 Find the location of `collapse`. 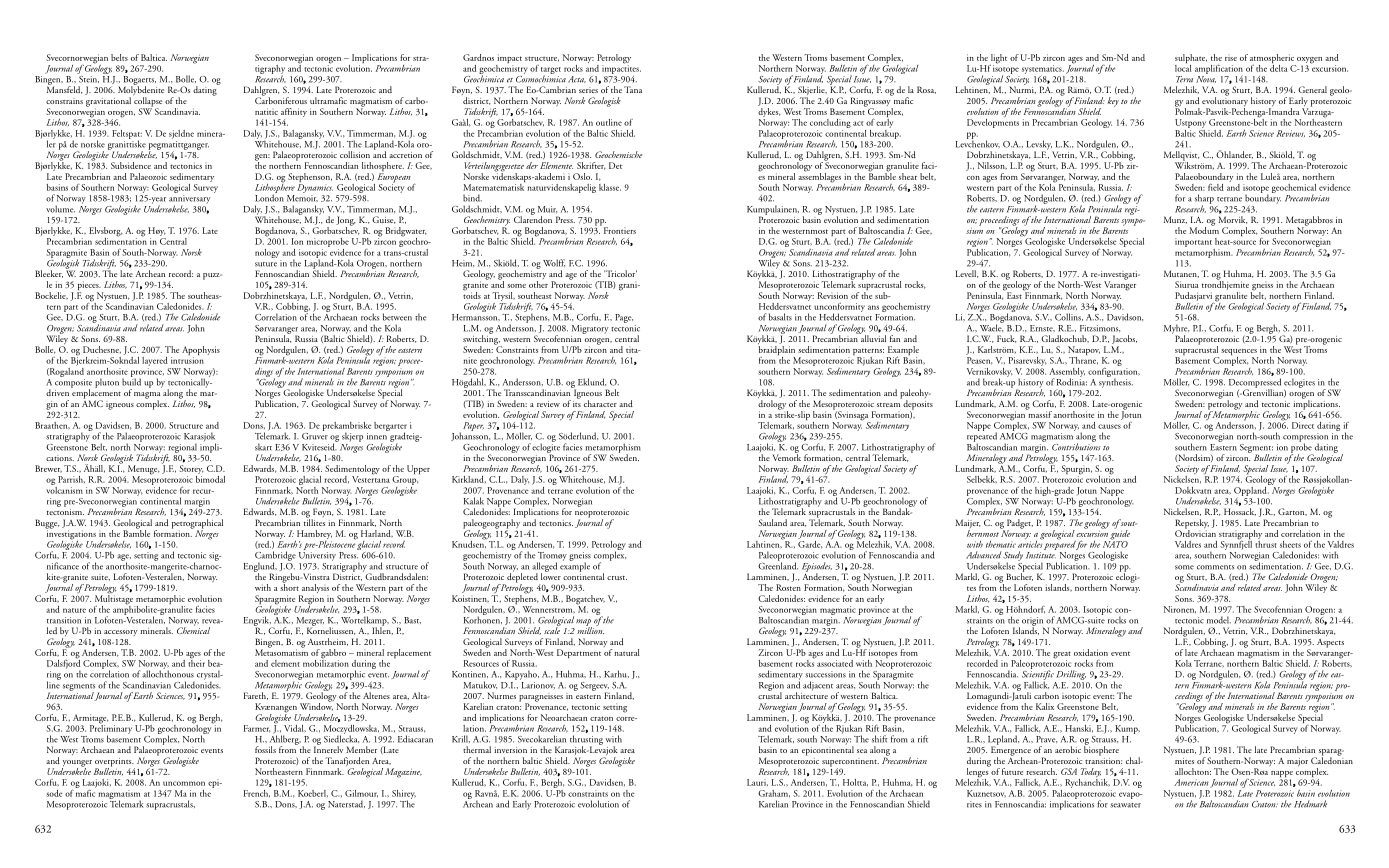

collapse is located at coordinates (148, 103).
